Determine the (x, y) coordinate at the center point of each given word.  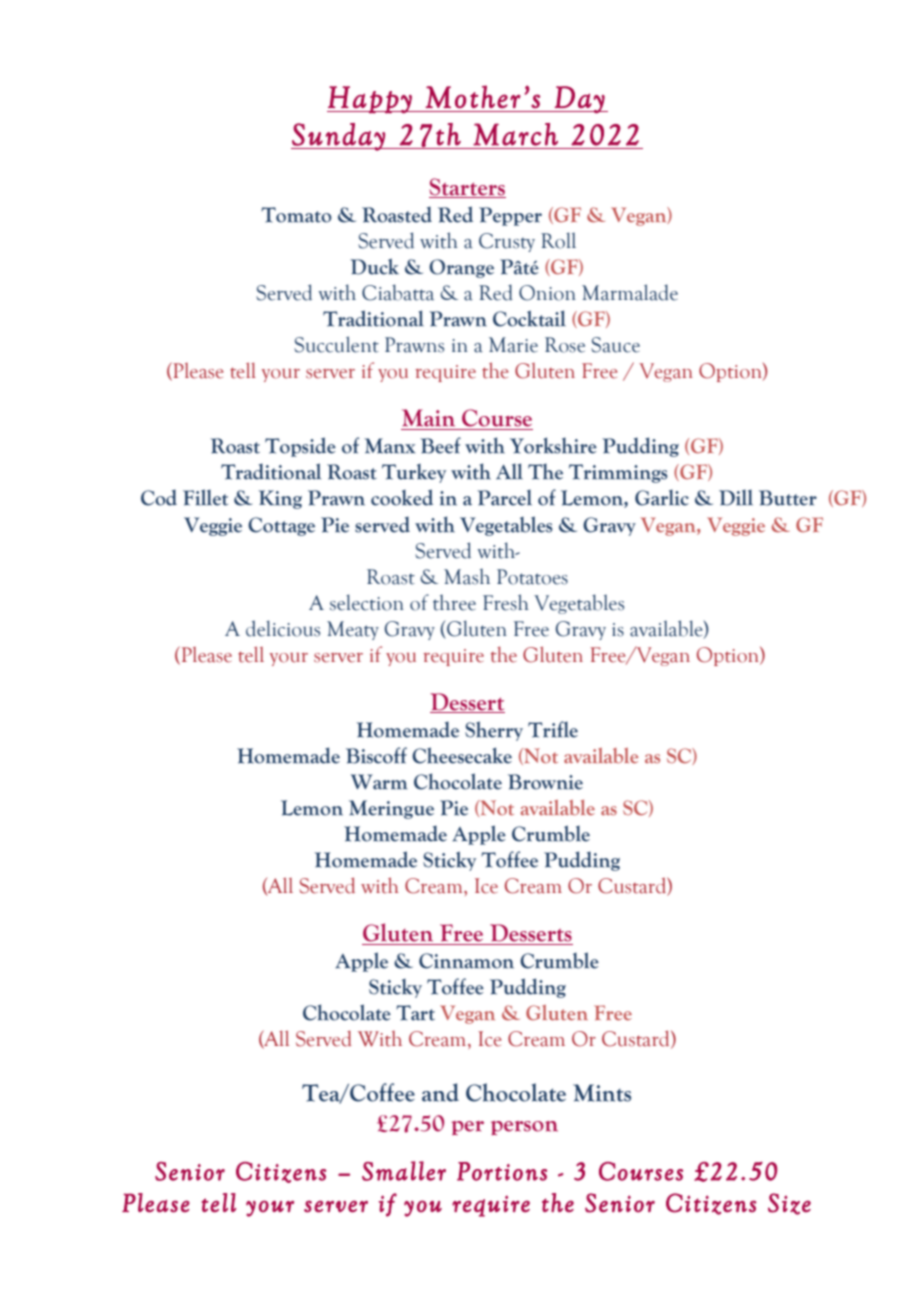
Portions (502, 1171)
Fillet (205, 497)
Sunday (339, 137)
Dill (736, 498)
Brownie (545, 782)
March (515, 134)
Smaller (404, 1171)
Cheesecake (462, 755)
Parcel (504, 498)
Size (789, 1204)
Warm (379, 782)
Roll (558, 240)
